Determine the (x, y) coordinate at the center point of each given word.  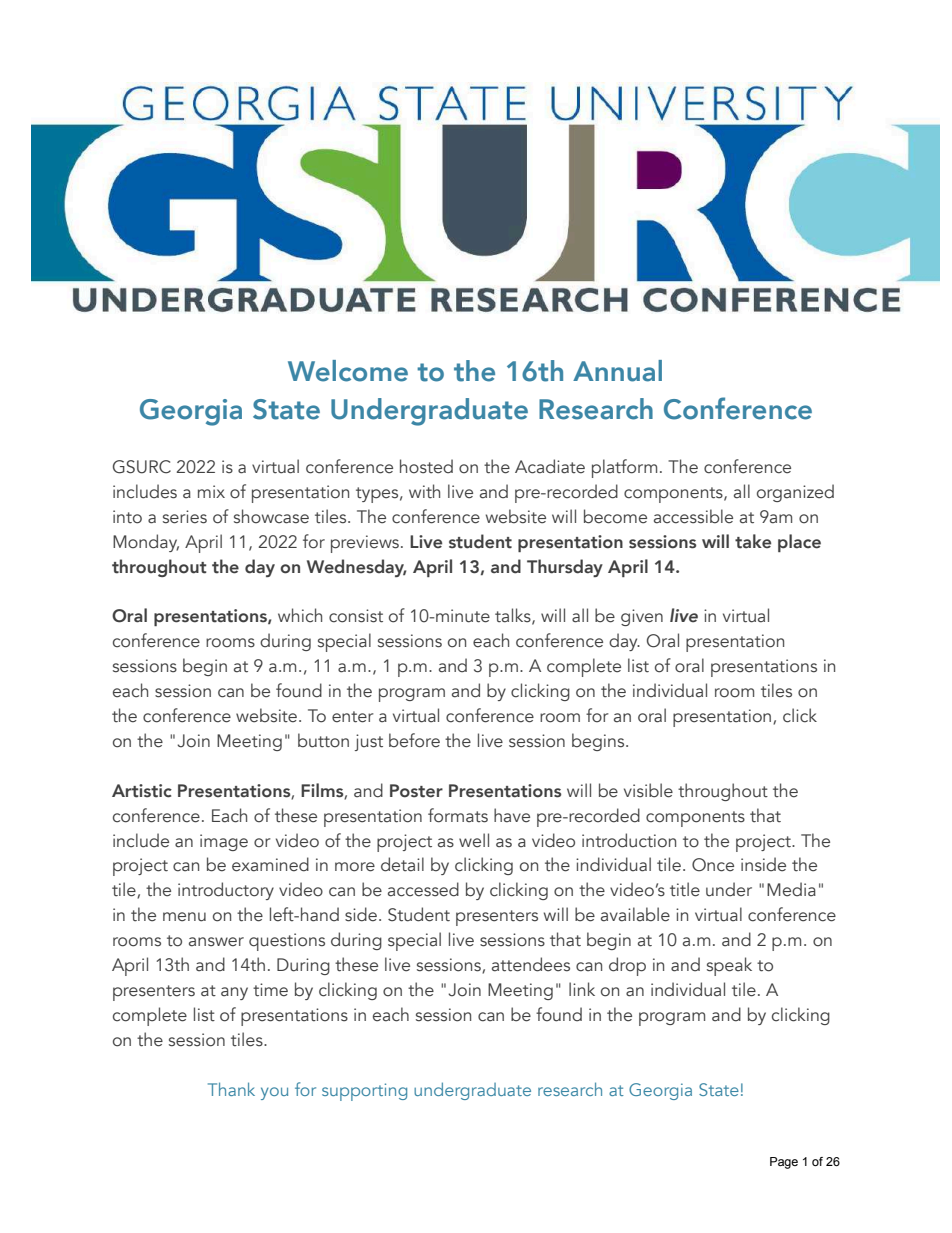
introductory (226, 891)
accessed (423, 889)
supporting (364, 1092)
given (642, 617)
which (300, 615)
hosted (426, 466)
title (685, 889)
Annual (617, 371)
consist (356, 616)
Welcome (348, 371)
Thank (231, 1089)
